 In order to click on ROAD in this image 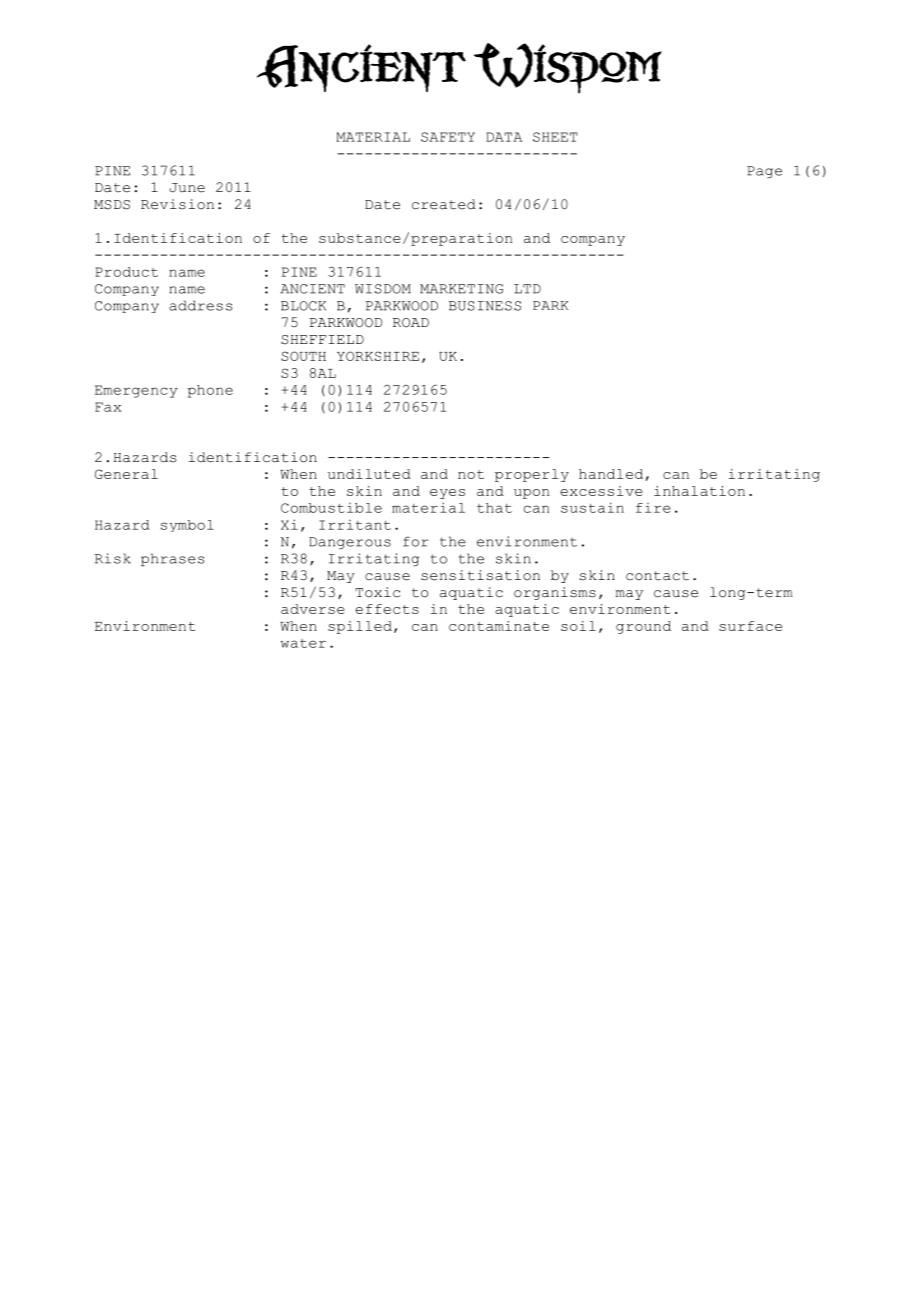, I will do `click(411, 323)`.
